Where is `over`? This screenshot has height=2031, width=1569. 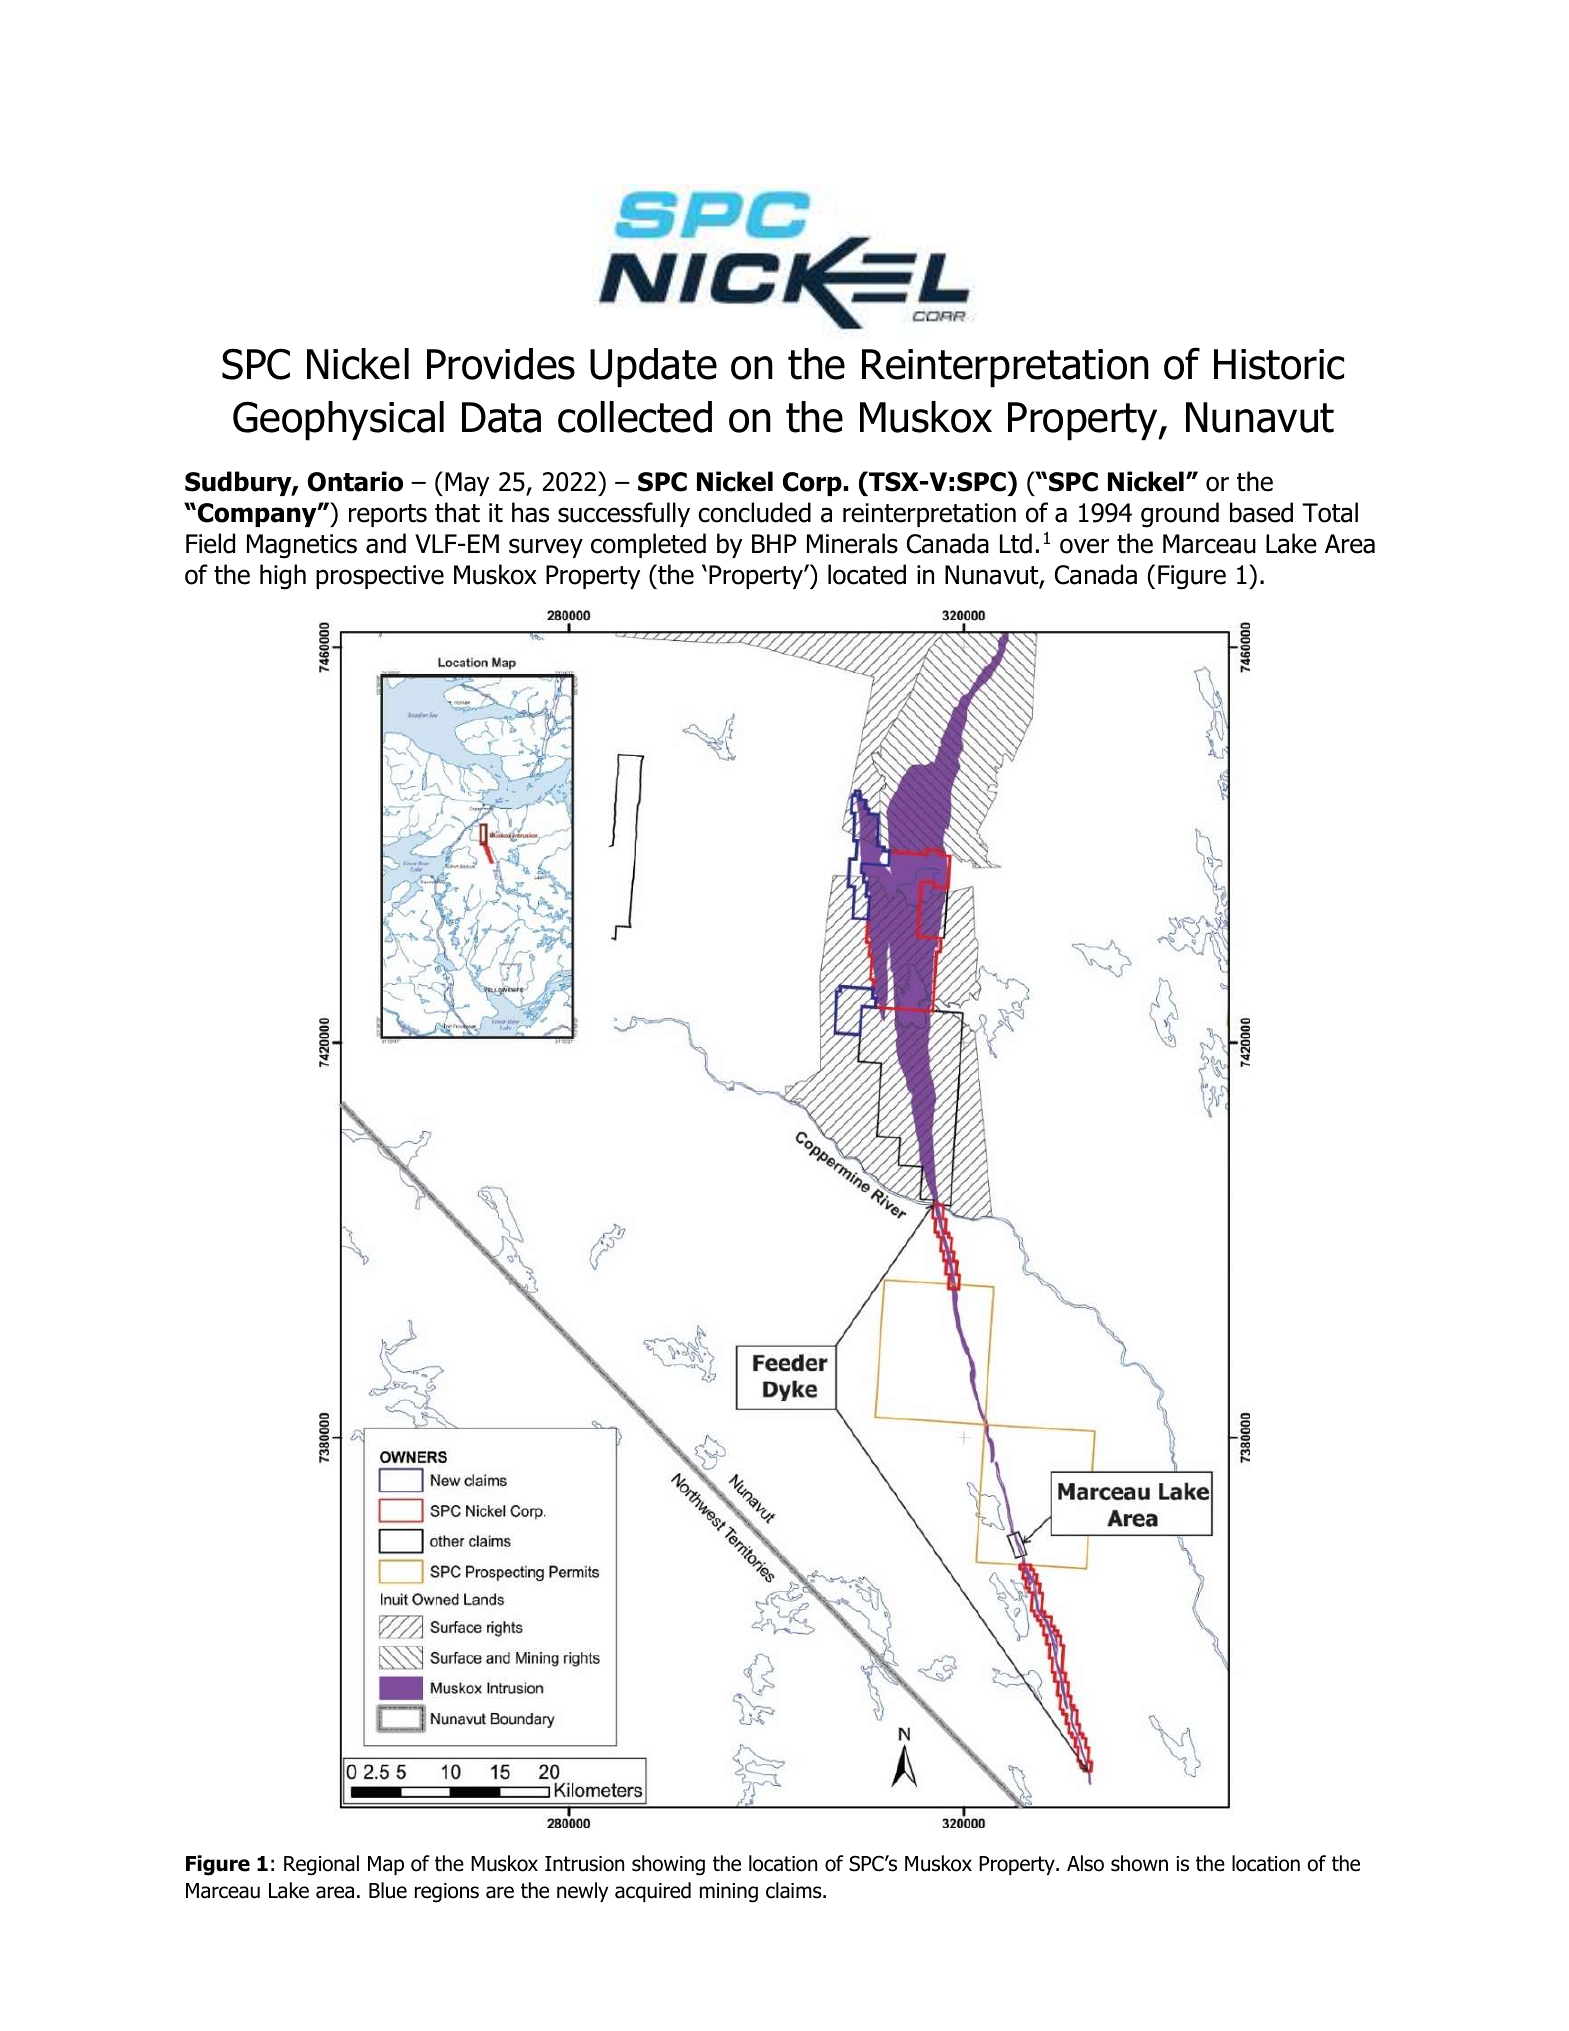
over is located at coordinates (1084, 546).
